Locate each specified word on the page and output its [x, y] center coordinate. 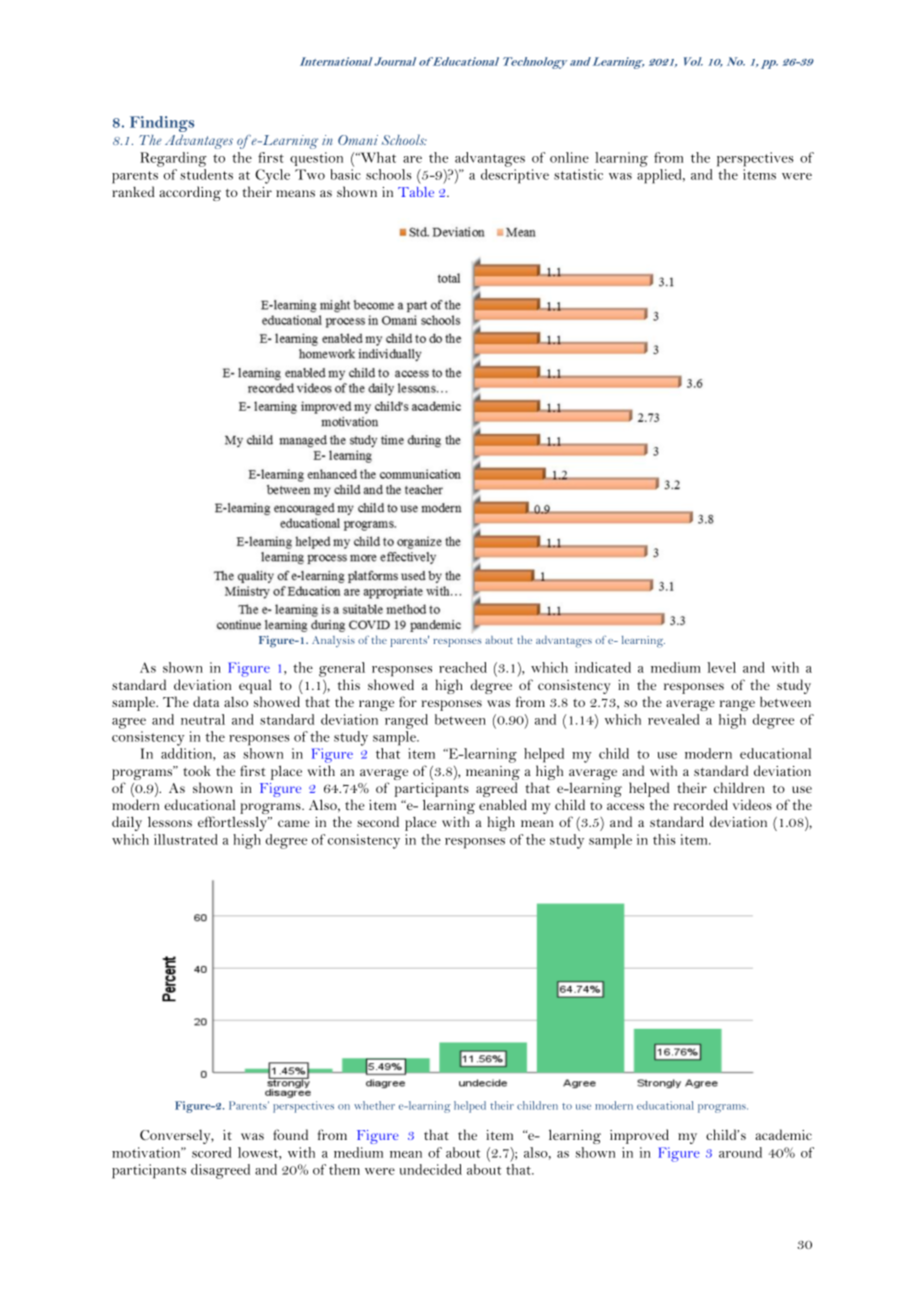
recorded [701, 804]
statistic [578, 174]
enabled [503, 804]
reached [463, 667]
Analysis [333, 641]
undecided [431, 1169]
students [206, 174]
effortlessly [234, 823]
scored [212, 1152]
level [721, 667]
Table [416, 192]
